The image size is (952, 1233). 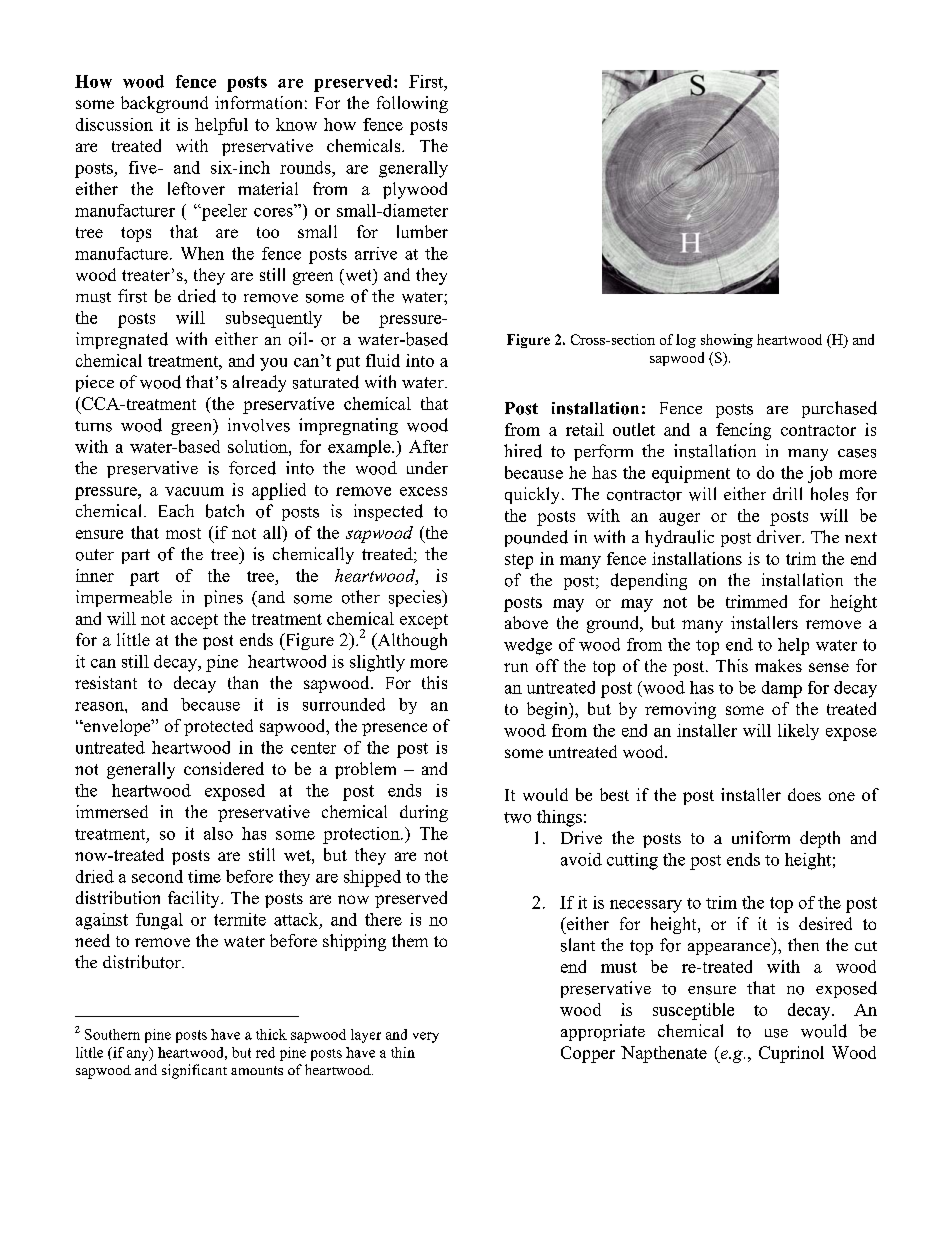 What do you see at coordinates (428, 446) in the screenshot?
I see `After` at bounding box center [428, 446].
